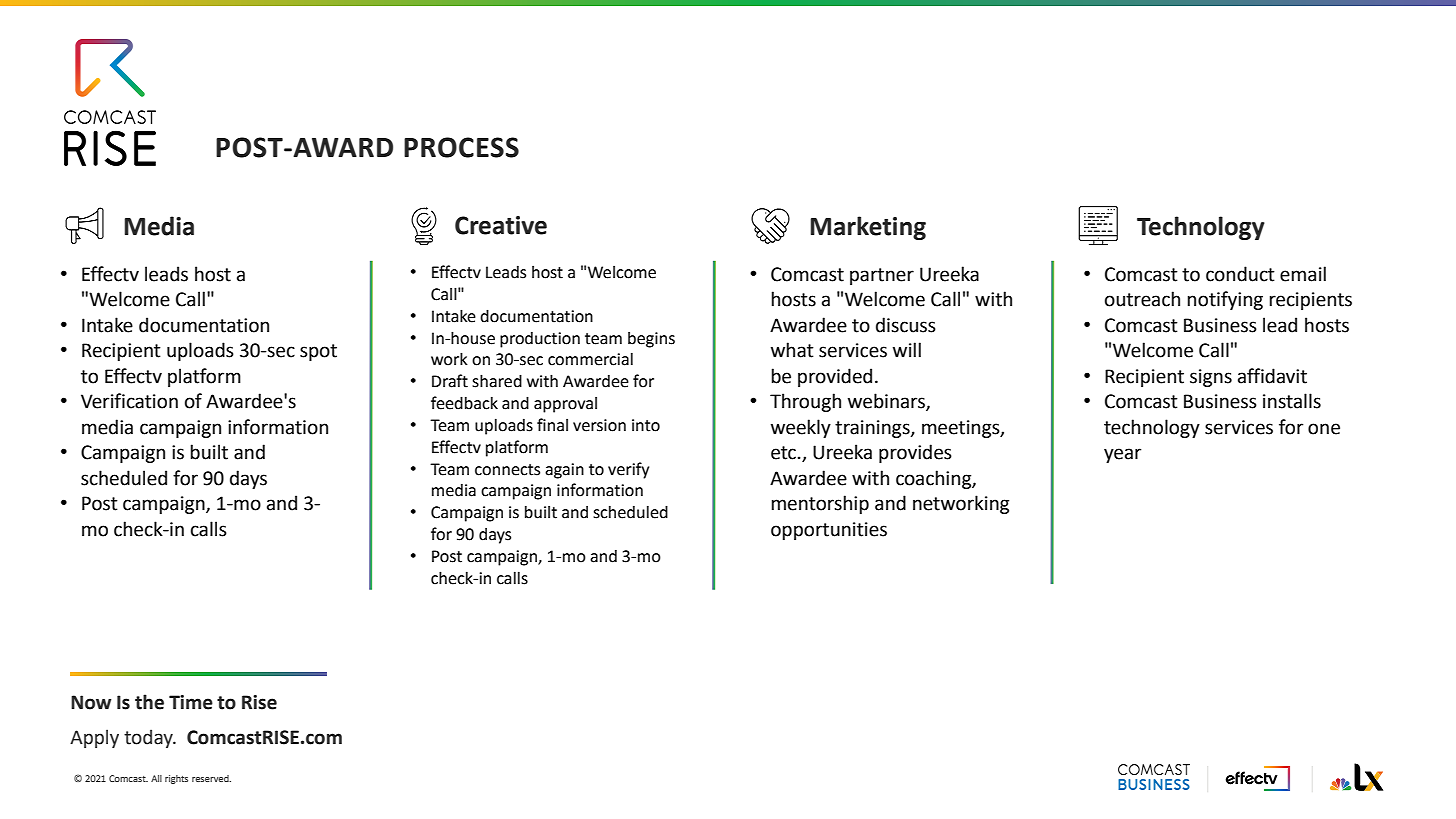 This image has height=819, width=1456. What do you see at coordinates (868, 228) in the image?
I see `Marketing` at bounding box center [868, 228].
